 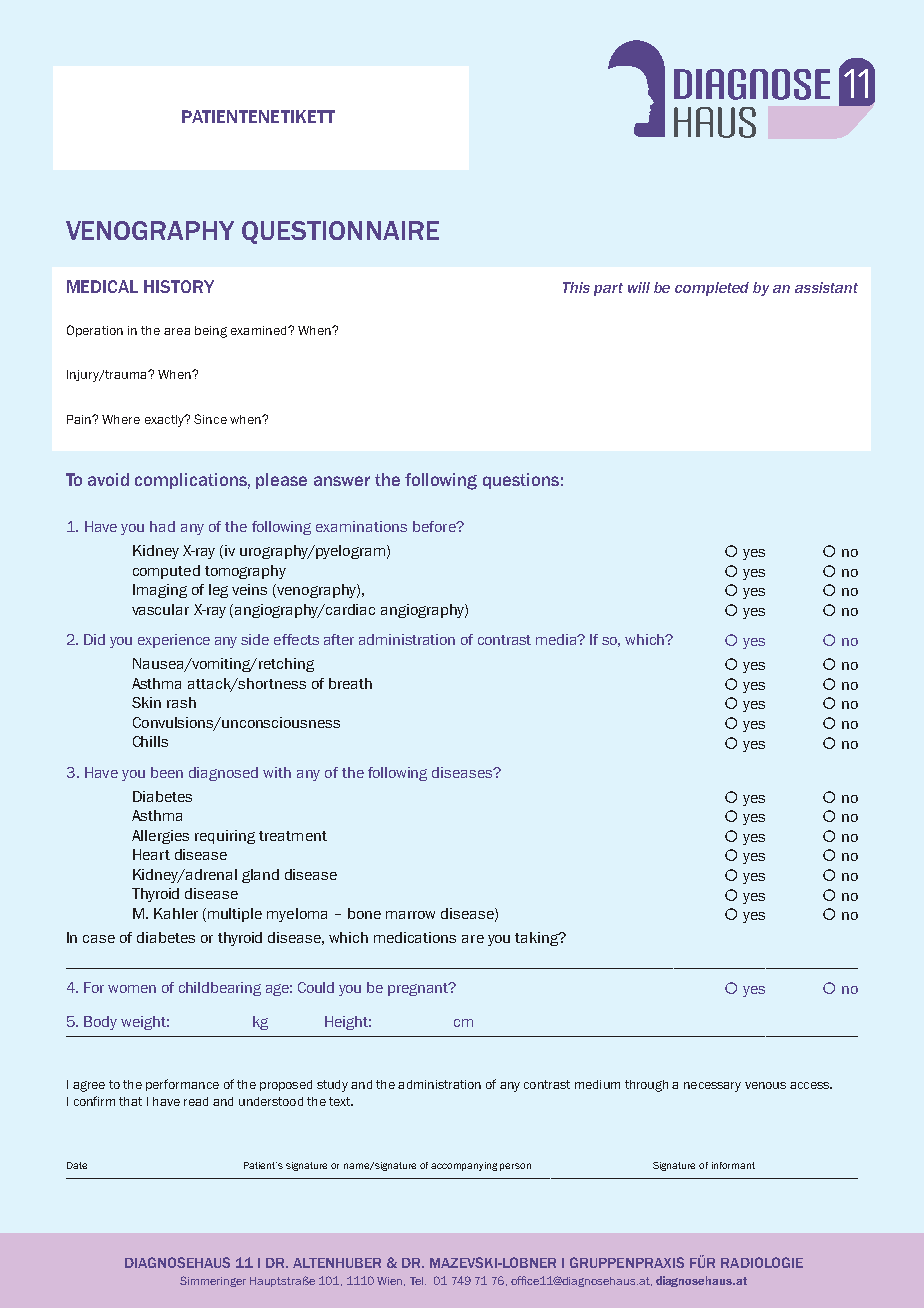 I want to click on Date, so click(x=77, y=1165).
